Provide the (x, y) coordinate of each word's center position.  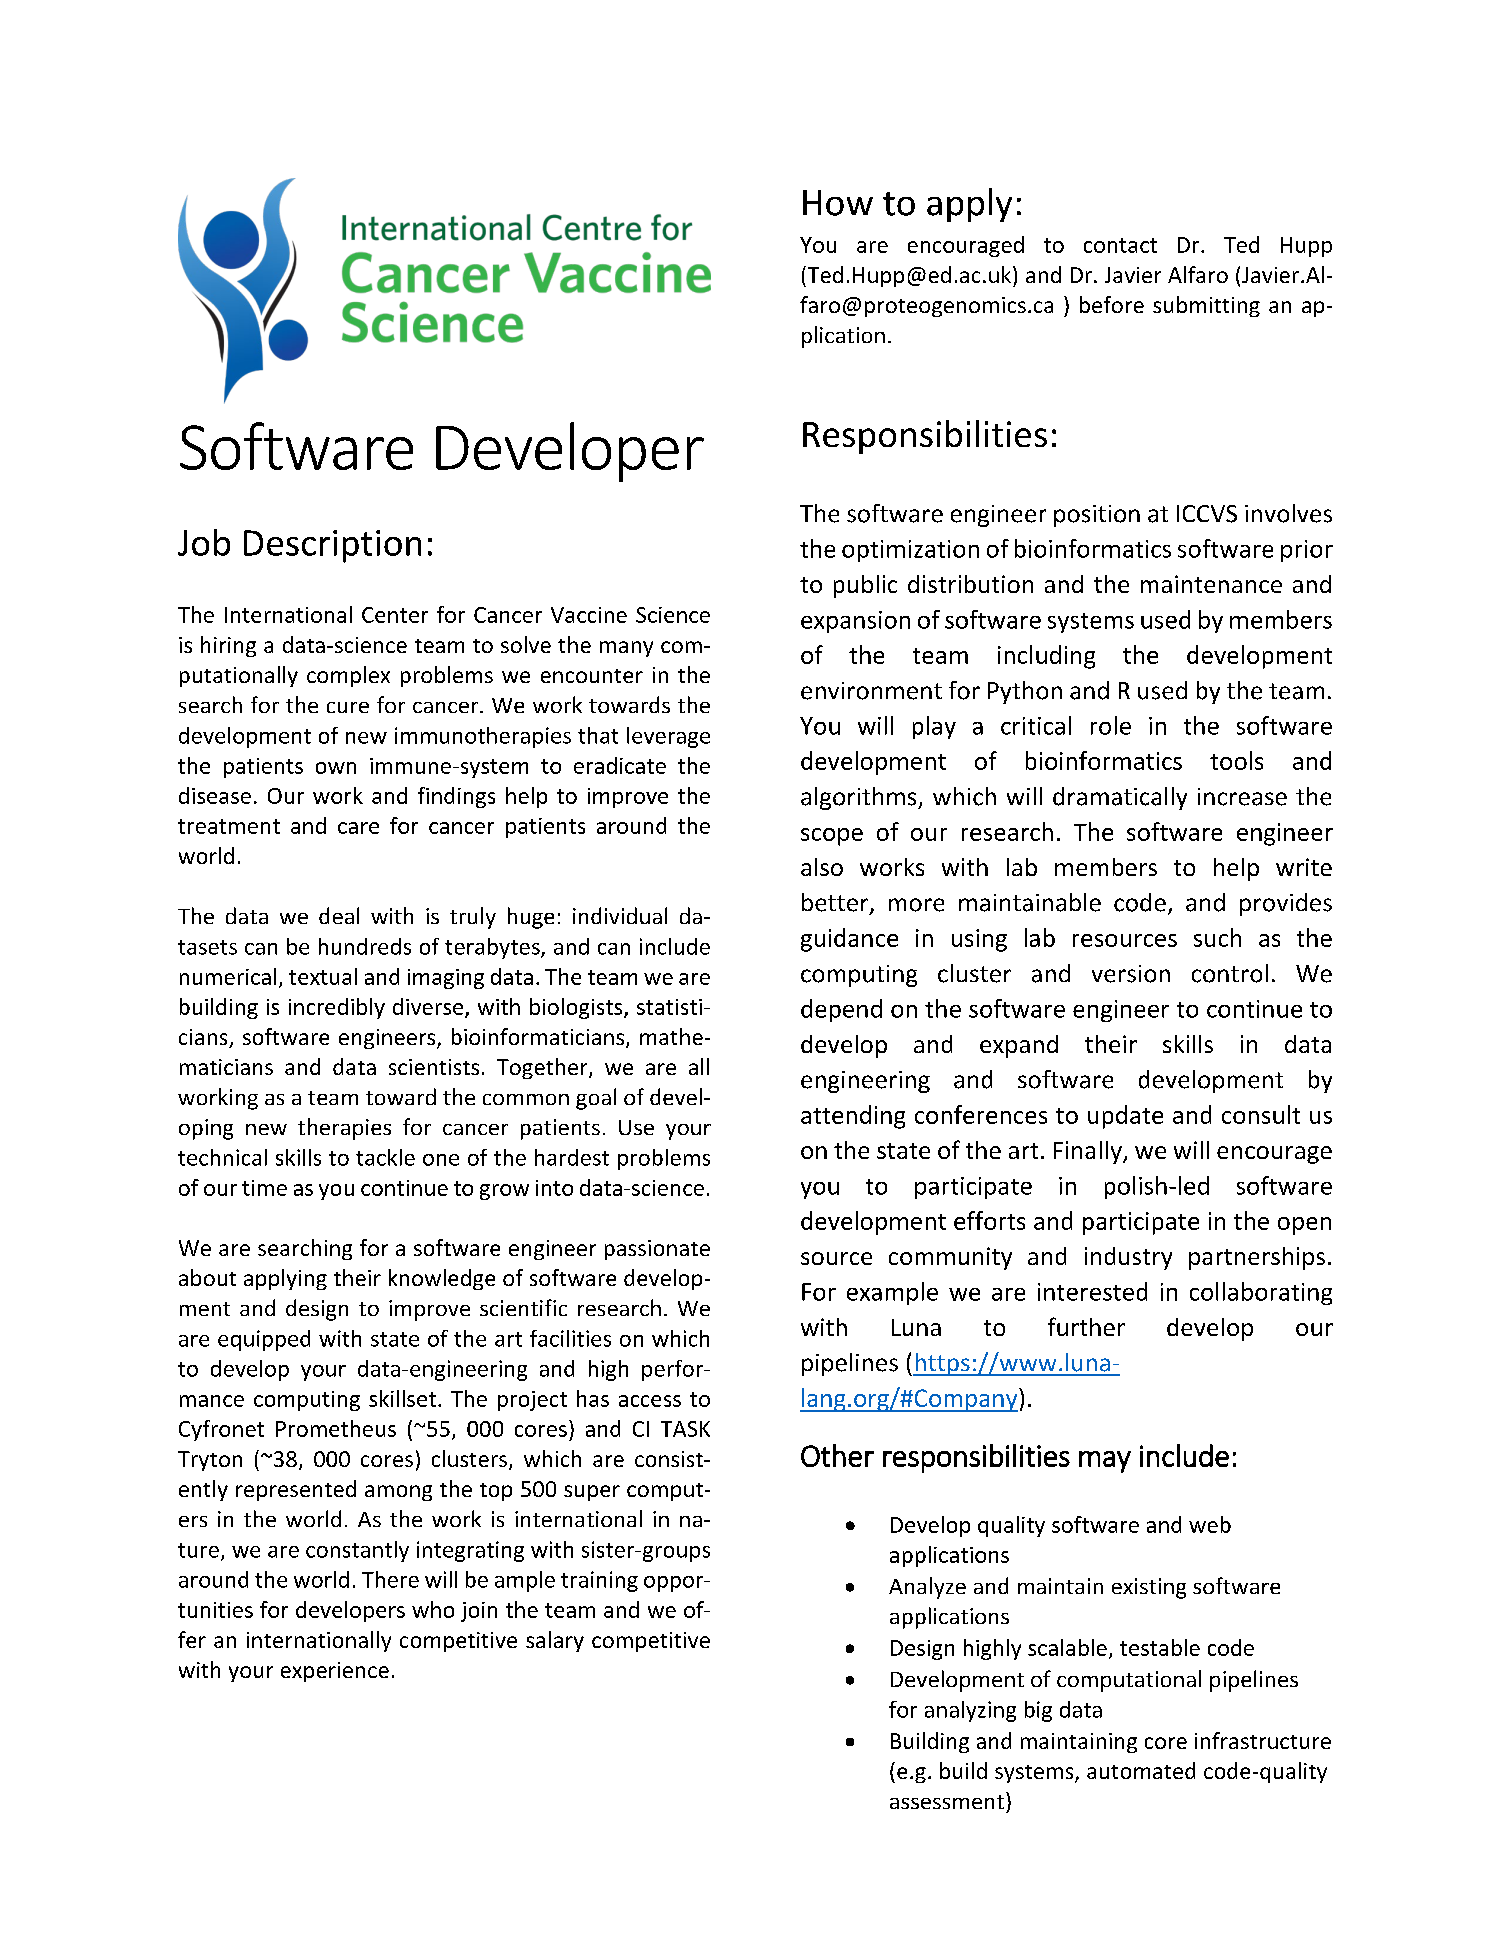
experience (335, 1672)
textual (323, 976)
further (1086, 1326)
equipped (264, 1340)
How (838, 203)
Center (395, 615)
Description (332, 546)
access (650, 1401)
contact (1120, 245)
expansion (855, 622)
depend (841, 1010)
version (1131, 974)
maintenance (1211, 584)
